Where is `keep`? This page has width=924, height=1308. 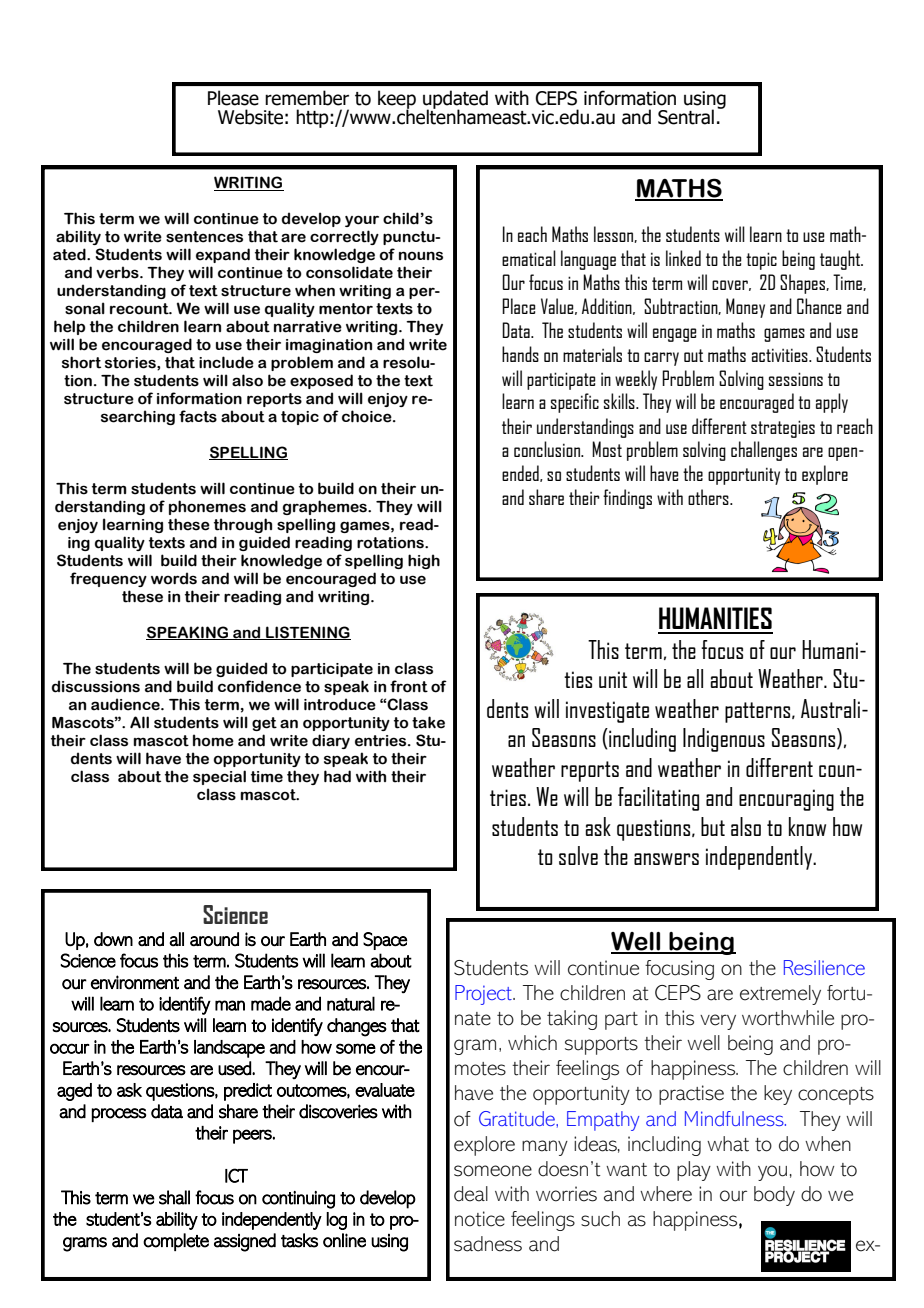 keep is located at coordinates (397, 100).
